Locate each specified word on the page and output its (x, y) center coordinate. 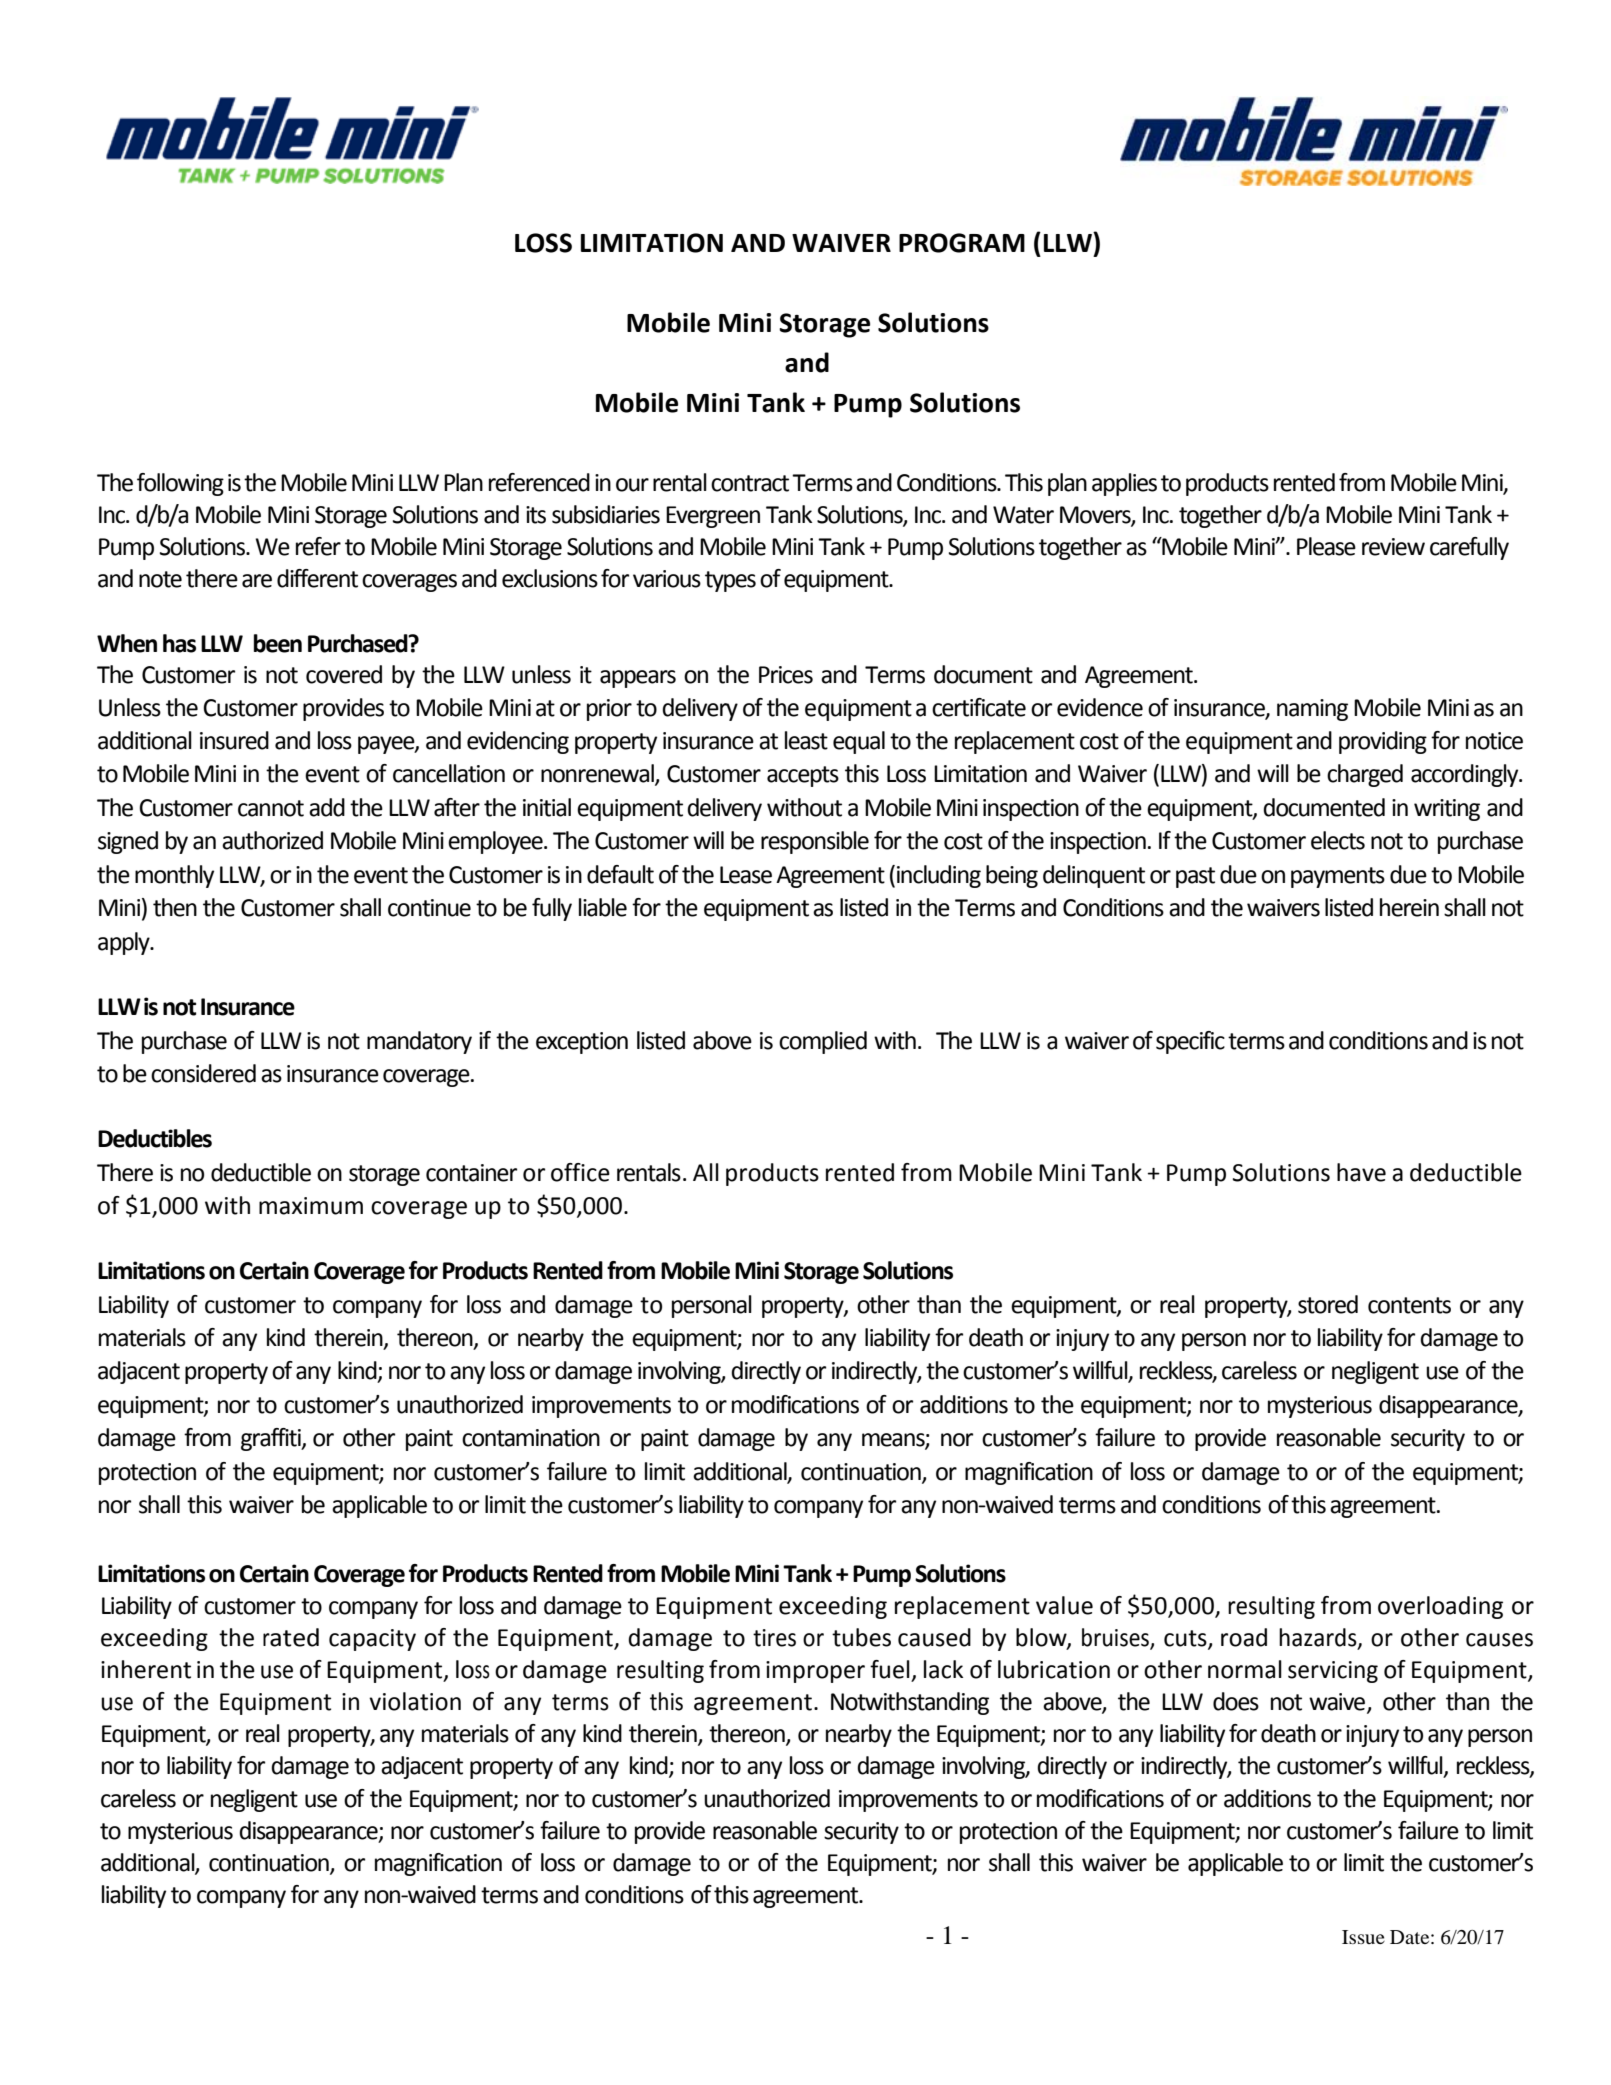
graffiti (272, 1439)
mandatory (419, 1042)
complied (823, 1042)
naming (1312, 710)
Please (1326, 546)
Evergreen (713, 517)
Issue (1363, 1937)
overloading (1440, 1607)
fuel (890, 1669)
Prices (786, 675)
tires (774, 1638)
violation (415, 1701)
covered (344, 674)
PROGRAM (962, 243)
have (1361, 1172)
